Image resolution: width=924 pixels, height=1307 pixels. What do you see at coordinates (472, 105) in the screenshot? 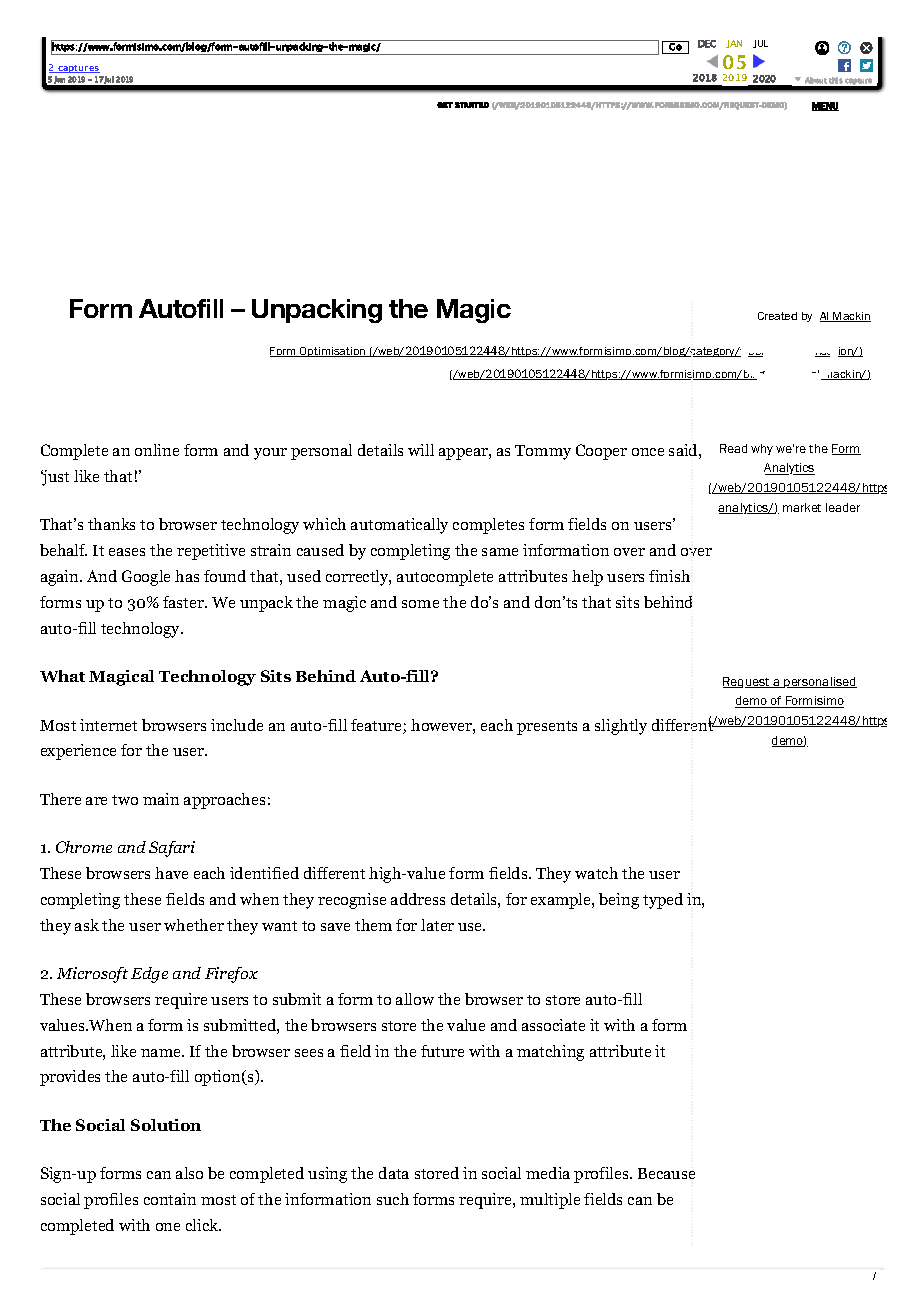
I see `STARTED` at bounding box center [472, 105].
